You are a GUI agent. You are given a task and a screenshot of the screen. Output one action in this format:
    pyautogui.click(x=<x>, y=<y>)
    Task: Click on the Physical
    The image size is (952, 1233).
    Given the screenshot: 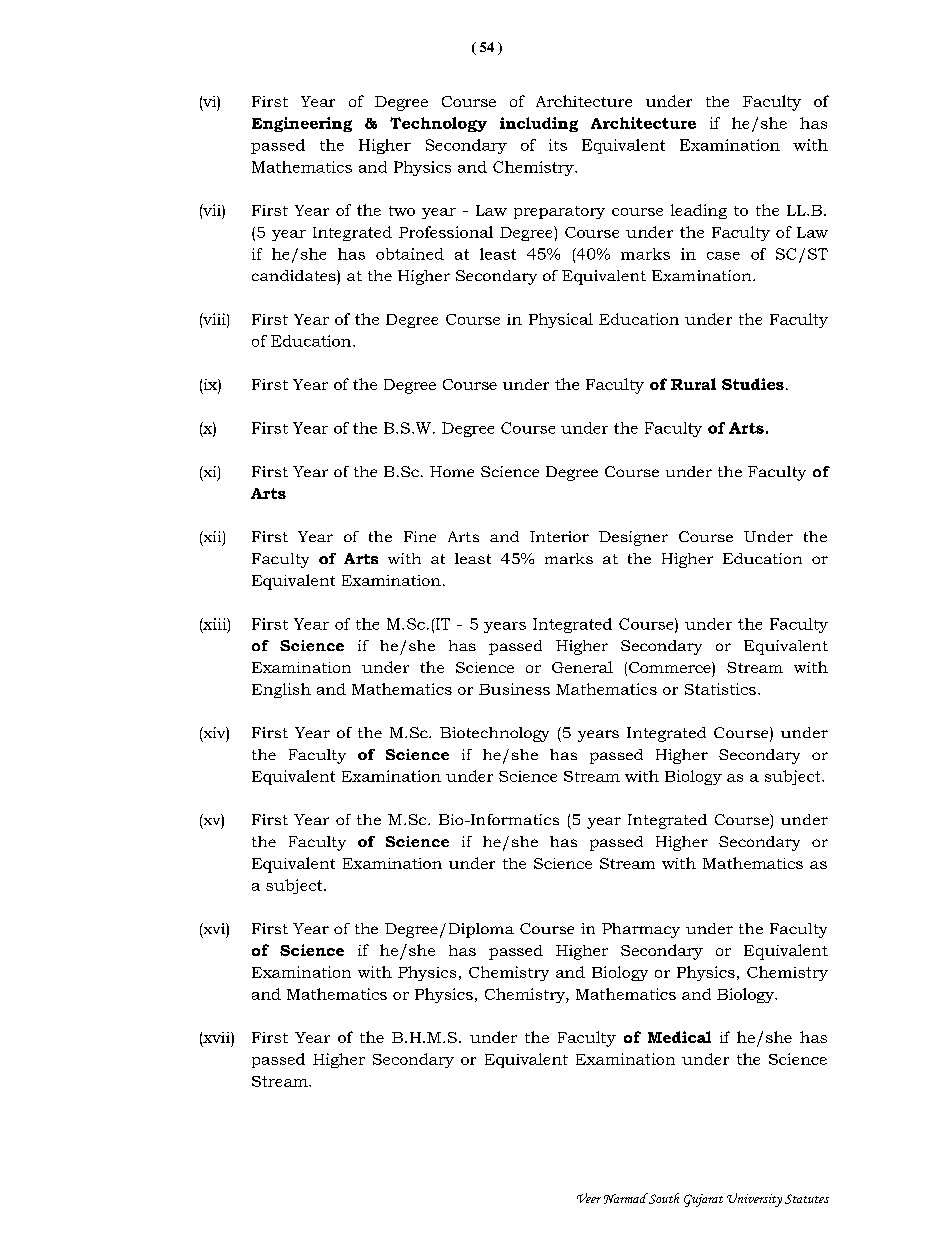 What is the action you would take?
    pyautogui.click(x=561, y=320)
